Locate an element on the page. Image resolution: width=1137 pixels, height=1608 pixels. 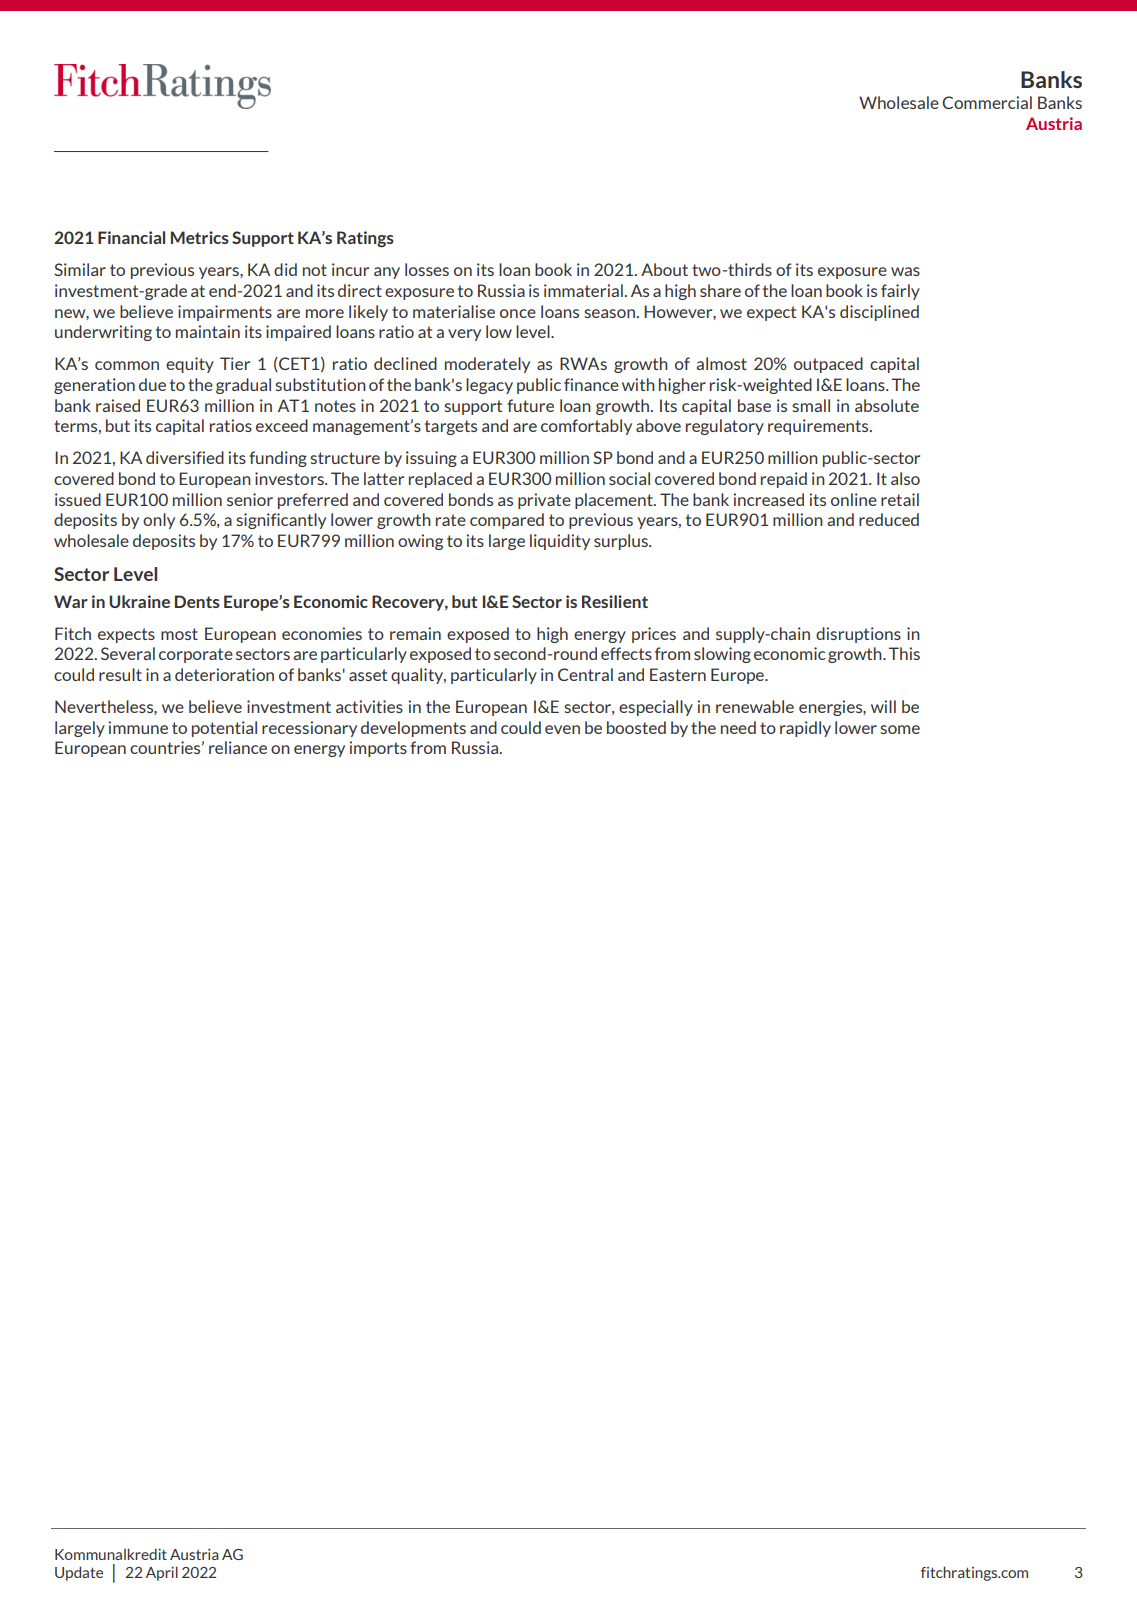
Commercial is located at coordinates (987, 102).
